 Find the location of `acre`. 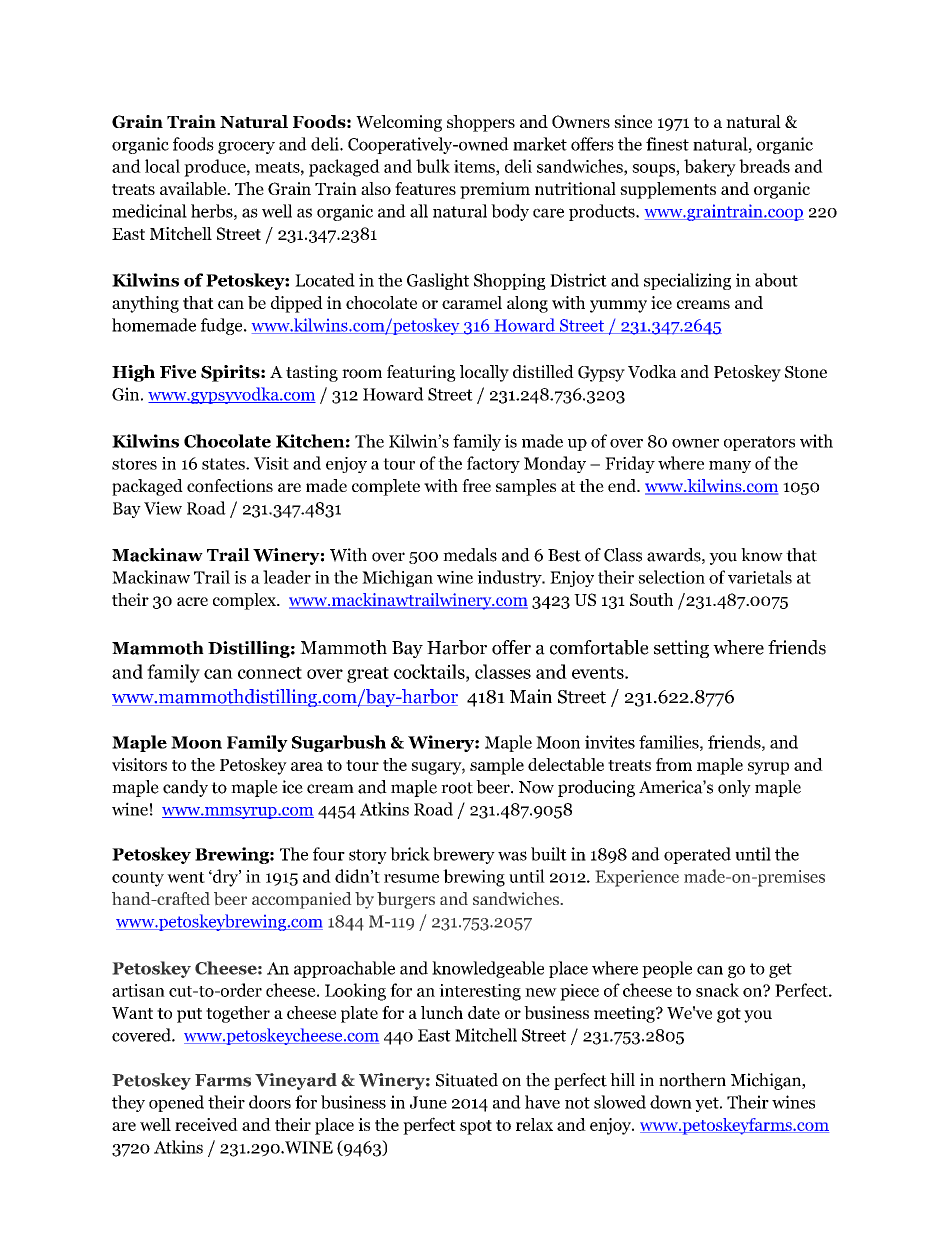

acre is located at coordinates (192, 601).
